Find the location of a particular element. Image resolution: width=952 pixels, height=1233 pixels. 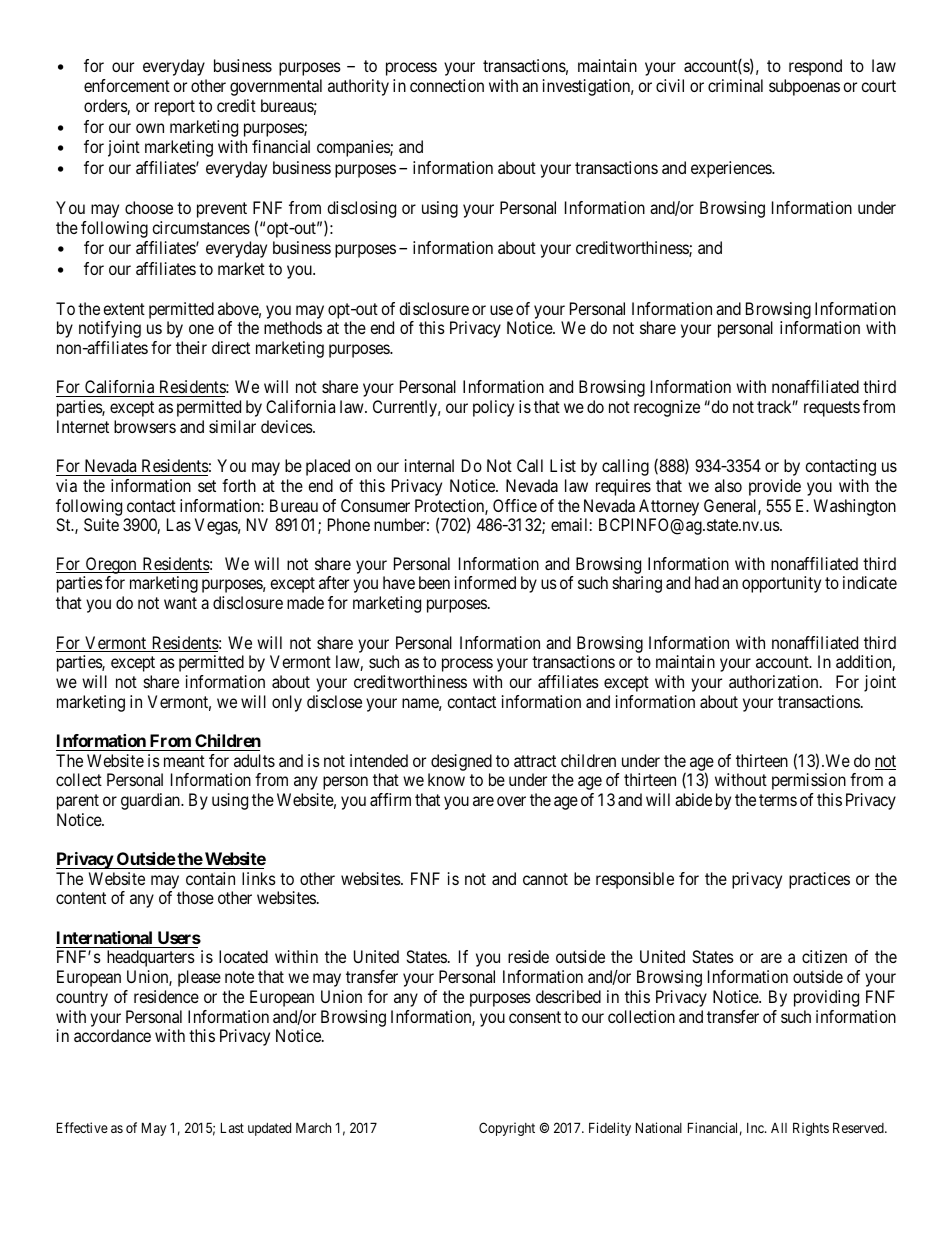

subpoenas is located at coordinates (804, 87).
